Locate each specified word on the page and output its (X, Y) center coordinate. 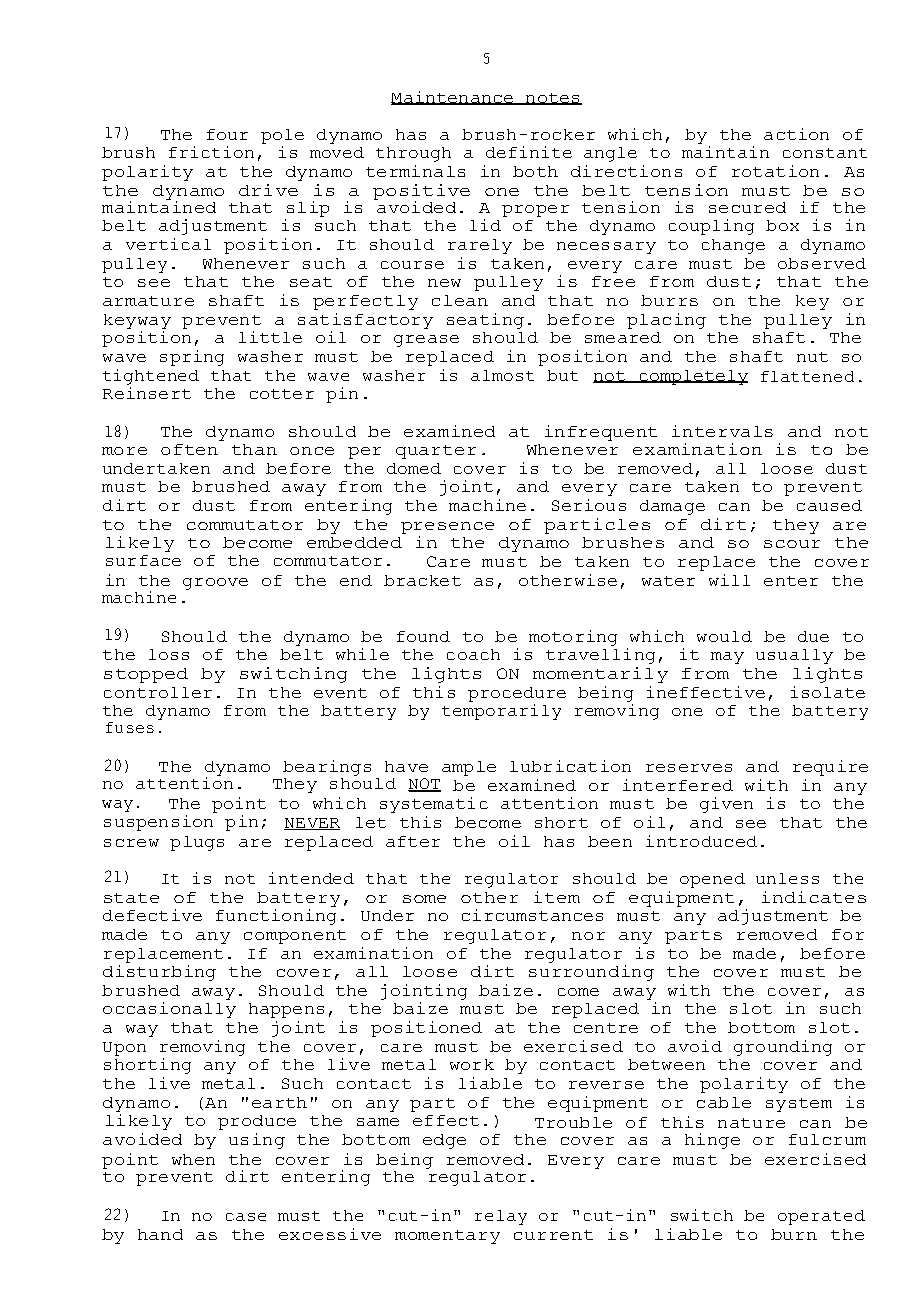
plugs (197, 843)
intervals (722, 431)
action (796, 134)
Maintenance (453, 98)
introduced (701, 841)
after (413, 841)
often (189, 449)
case (246, 1217)
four (227, 134)
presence (447, 528)
